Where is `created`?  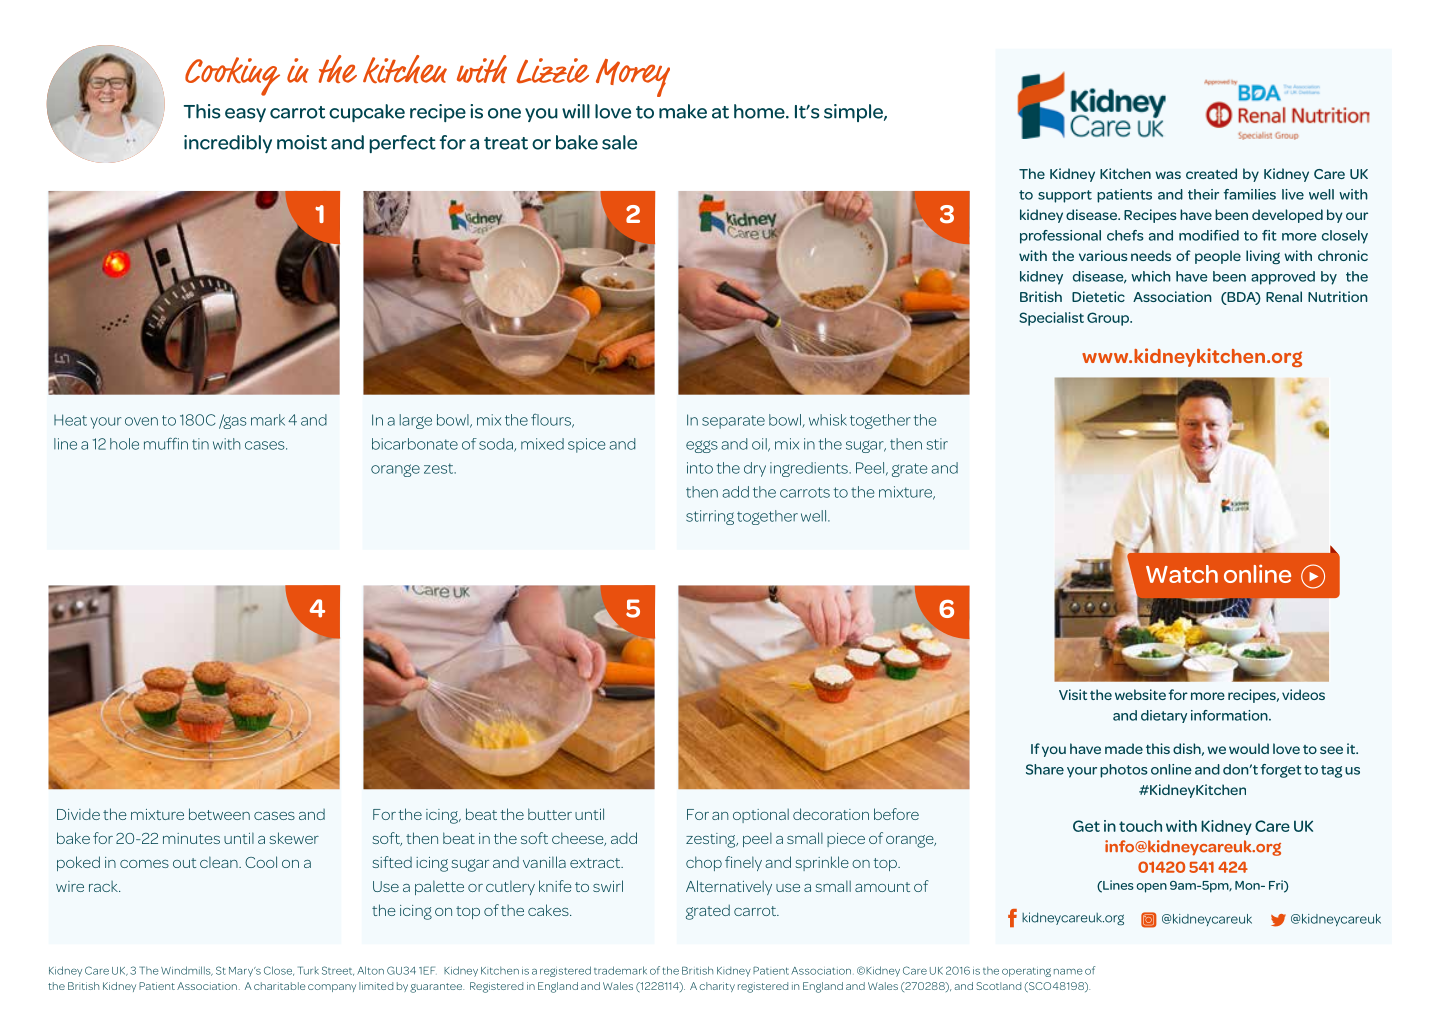 created is located at coordinates (1211, 173).
